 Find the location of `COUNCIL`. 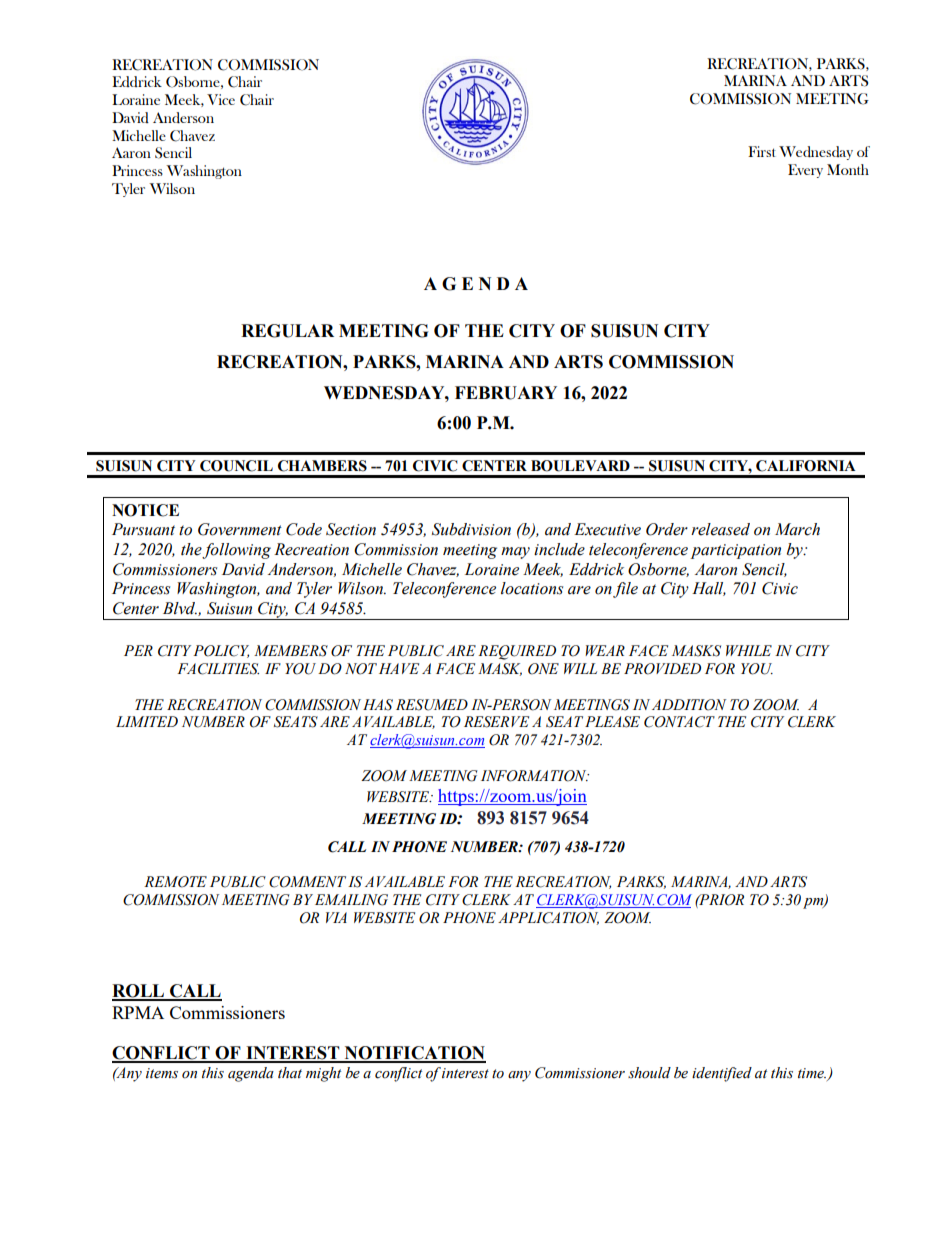

COUNCIL is located at coordinates (236, 466).
